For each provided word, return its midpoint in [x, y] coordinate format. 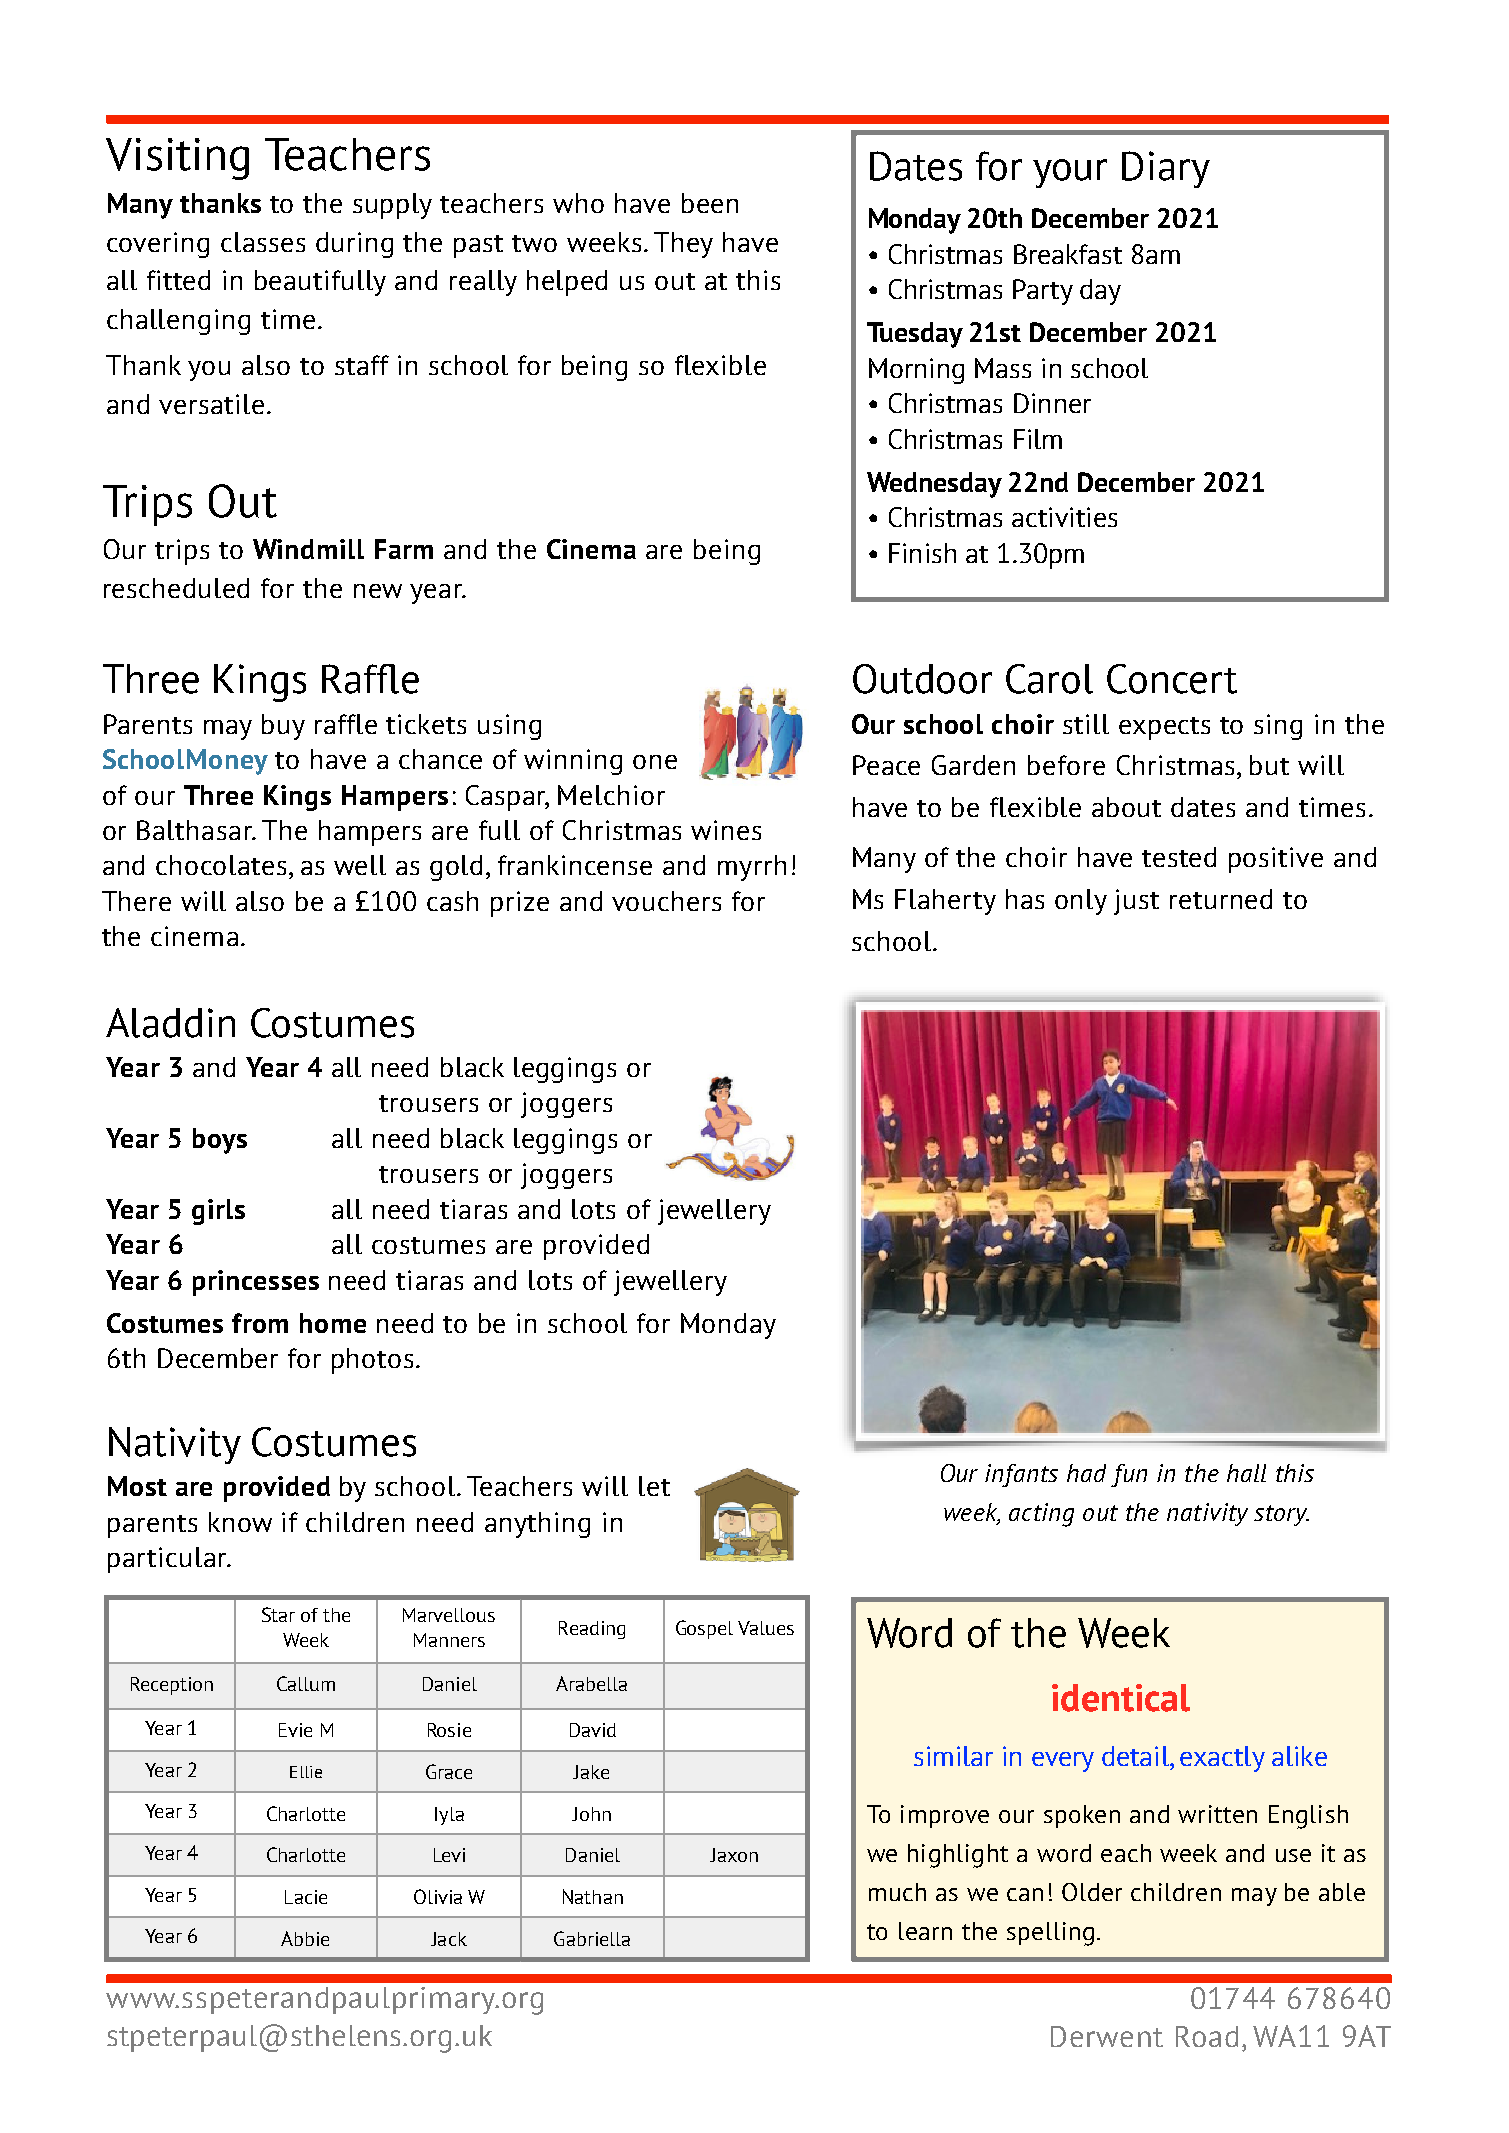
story [1281, 1515]
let [654, 1486]
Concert [1172, 679]
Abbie [305, 1938]
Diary [1166, 169]
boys [220, 1141]
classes [263, 242]
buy [283, 727]
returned [1221, 899]
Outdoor [922, 679]
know [240, 1522]
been [710, 203]
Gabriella [592, 1938]
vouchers [666, 901]
